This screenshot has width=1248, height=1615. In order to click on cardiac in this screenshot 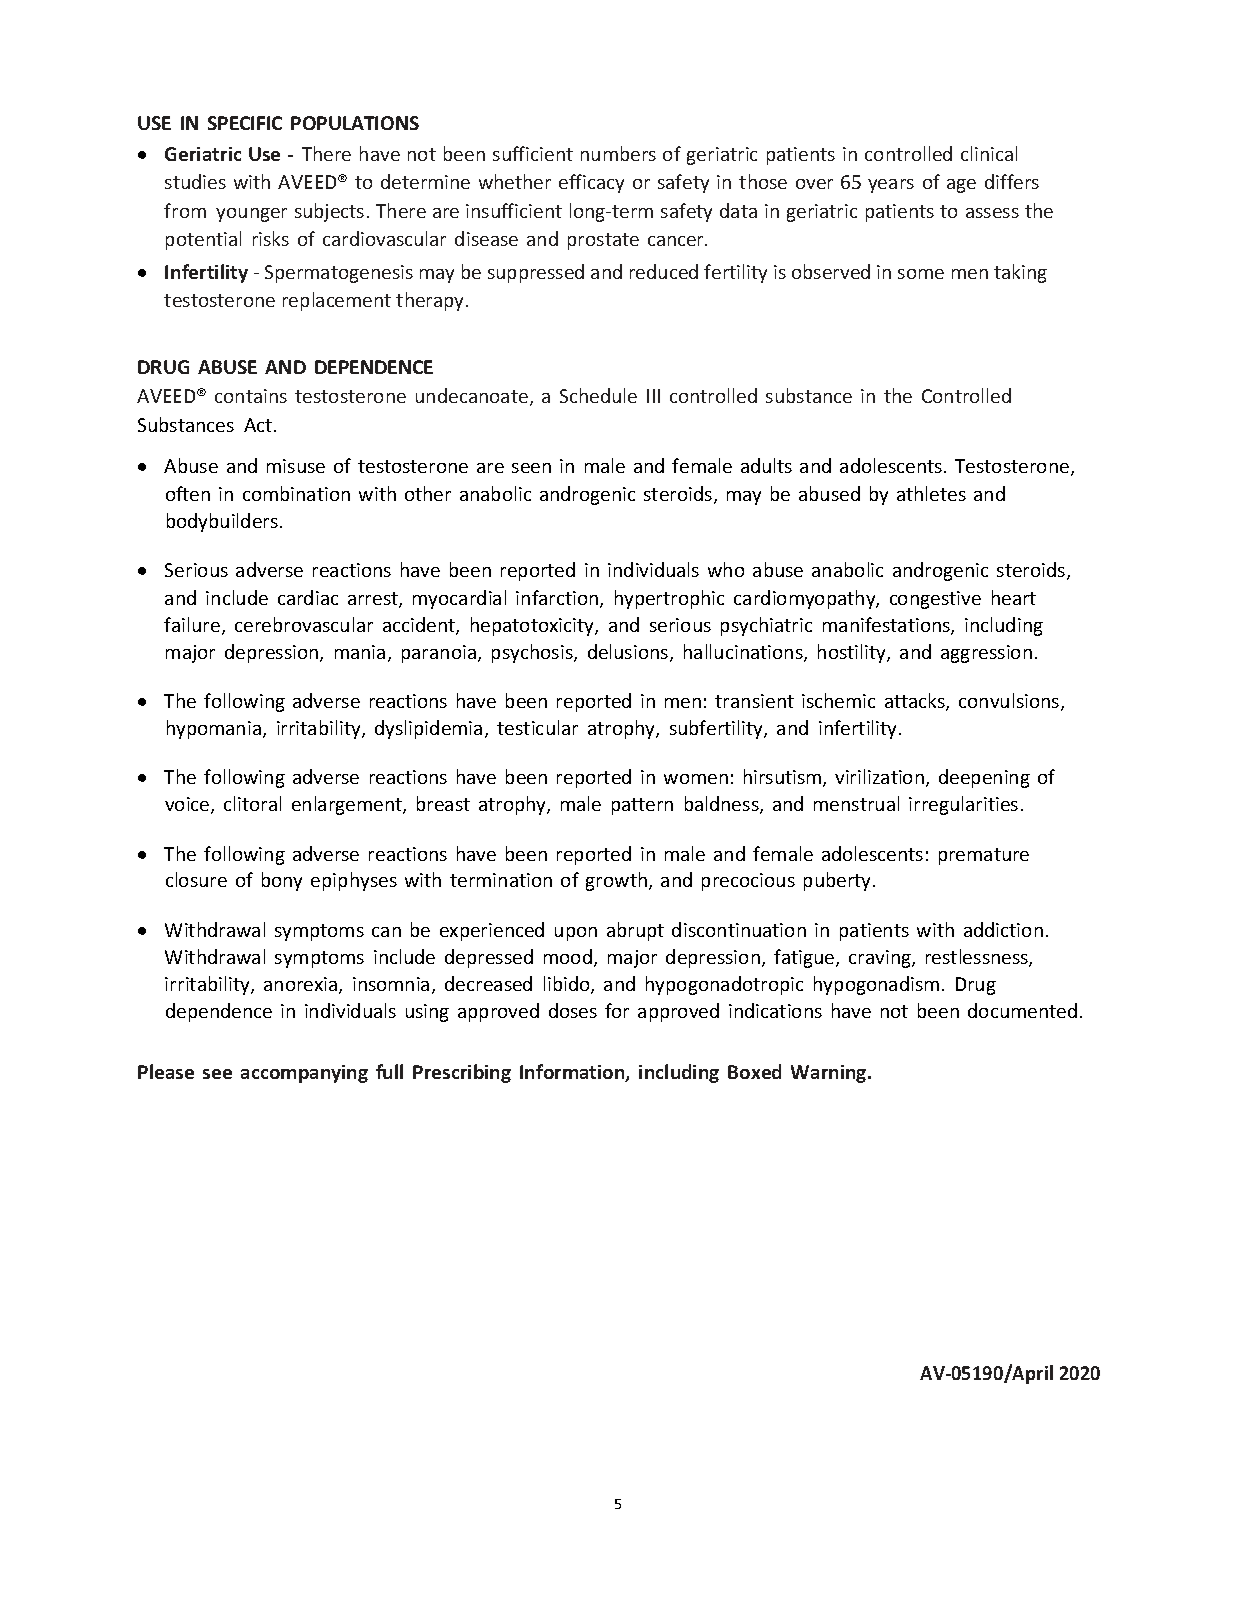, I will do `click(308, 597)`.
